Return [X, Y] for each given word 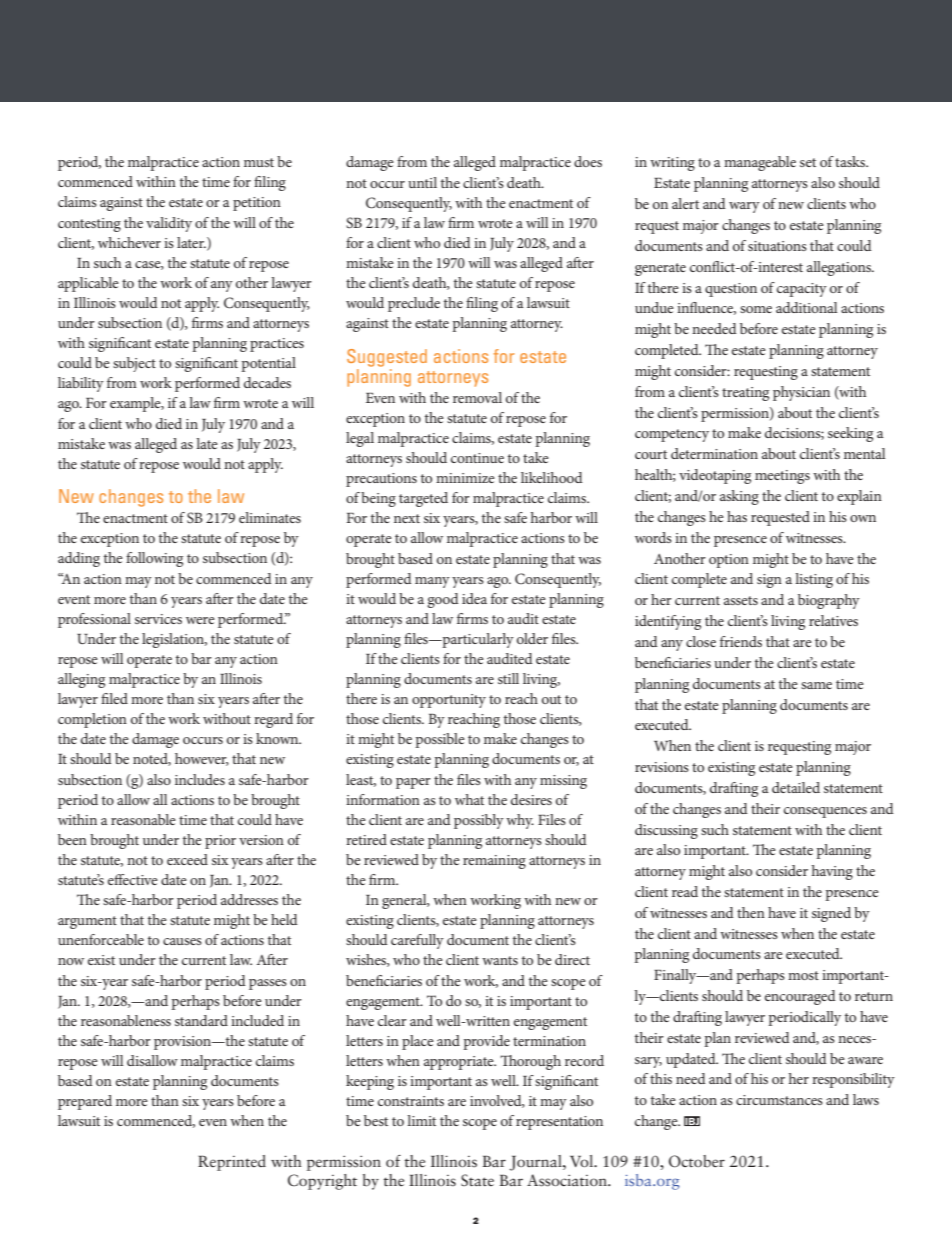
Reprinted [232, 1163]
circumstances [779, 1100]
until [422, 182]
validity [169, 224]
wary [744, 207]
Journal [536, 1163]
